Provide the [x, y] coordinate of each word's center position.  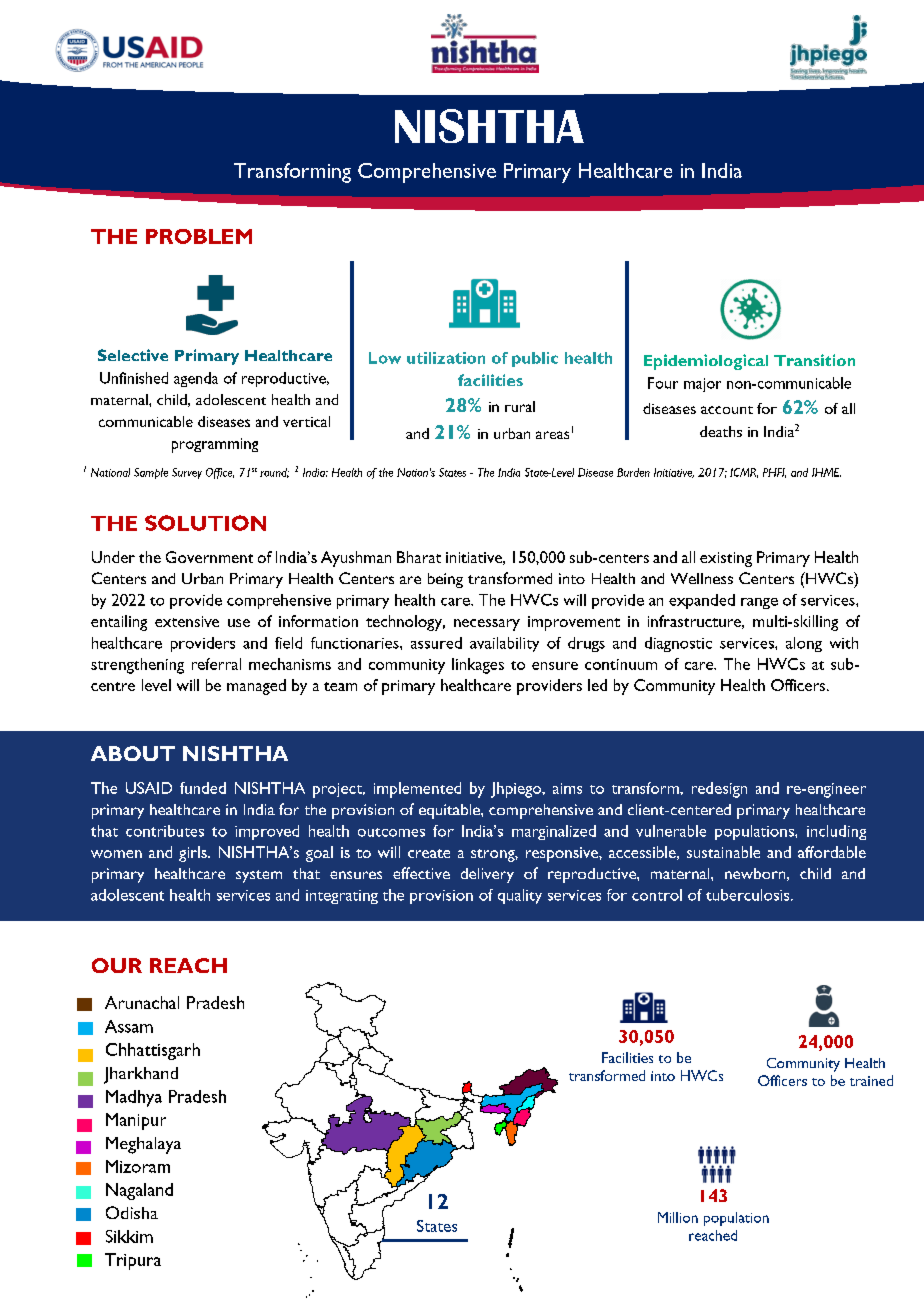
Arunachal [142, 1002]
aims [567, 788]
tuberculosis [749, 895]
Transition [814, 360]
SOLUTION [205, 523]
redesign [719, 790]
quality [520, 896]
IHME [826, 472]
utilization [446, 358]
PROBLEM [199, 236]
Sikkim [129, 1236]
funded [203, 788]
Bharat [419, 557]
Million [678, 1217]
